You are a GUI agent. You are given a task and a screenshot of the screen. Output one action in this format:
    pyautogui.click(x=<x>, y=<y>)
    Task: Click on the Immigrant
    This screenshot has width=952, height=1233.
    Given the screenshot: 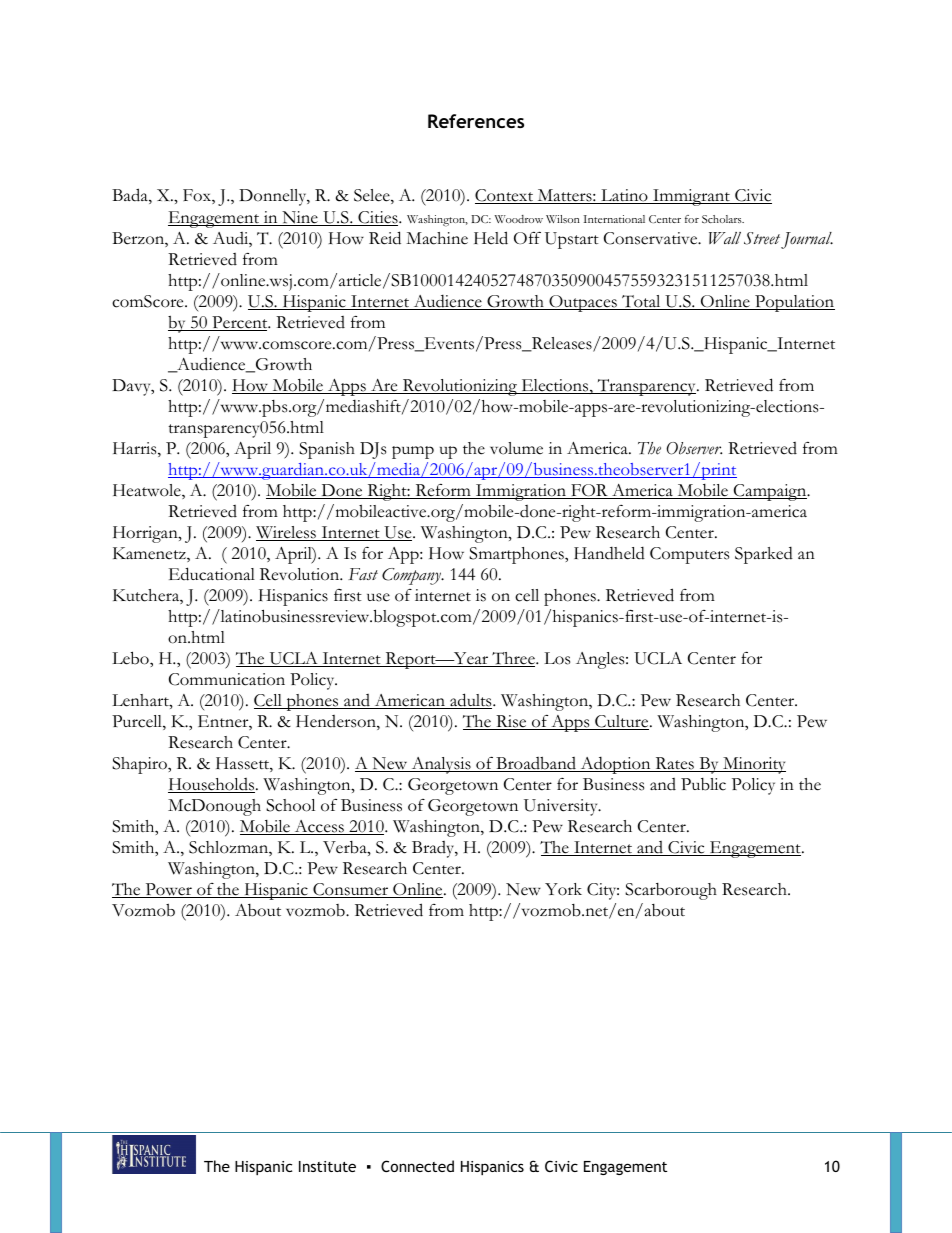 What is the action you would take?
    pyautogui.click(x=691, y=197)
